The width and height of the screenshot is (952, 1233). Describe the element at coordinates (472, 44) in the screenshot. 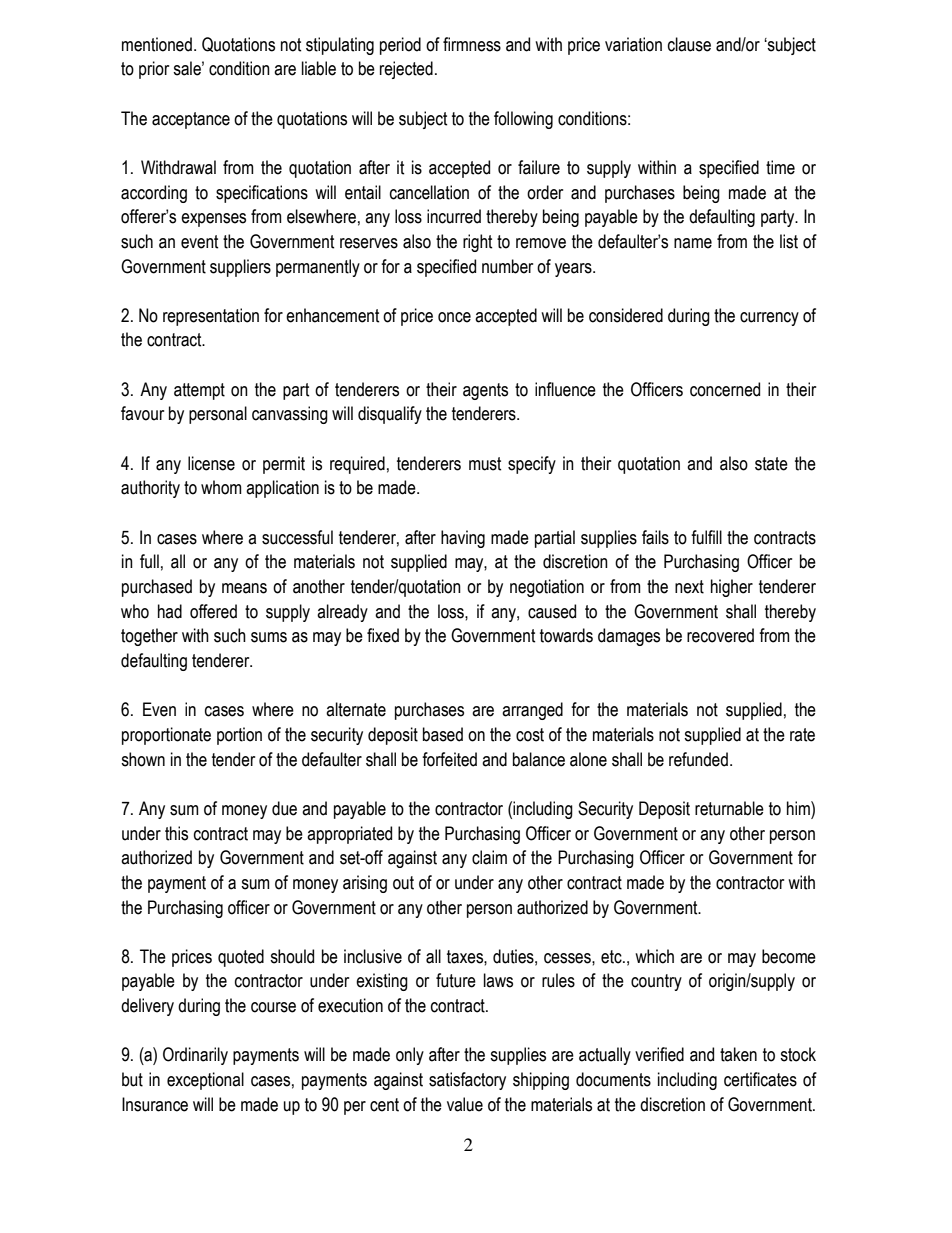

I see `firmness` at that location.
